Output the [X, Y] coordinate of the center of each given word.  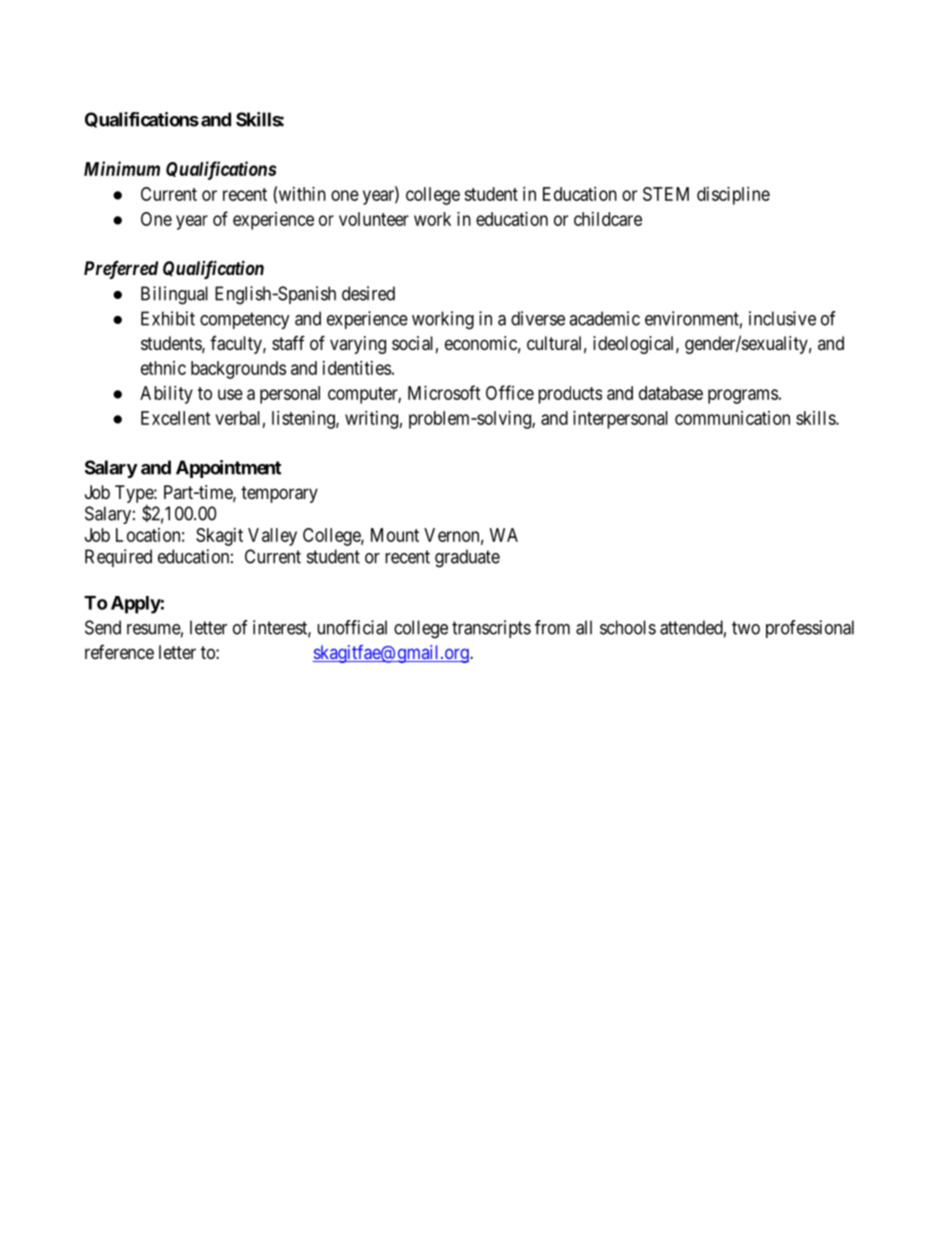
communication [732, 418]
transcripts [491, 629]
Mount [395, 535]
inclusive [782, 318]
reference [119, 652]
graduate [467, 558]
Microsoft [444, 392]
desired [368, 293]
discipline [733, 196]
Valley [272, 537]
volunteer [374, 219]
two [746, 628]
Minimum [122, 168]
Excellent [176, 418]
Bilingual [174, 295]
